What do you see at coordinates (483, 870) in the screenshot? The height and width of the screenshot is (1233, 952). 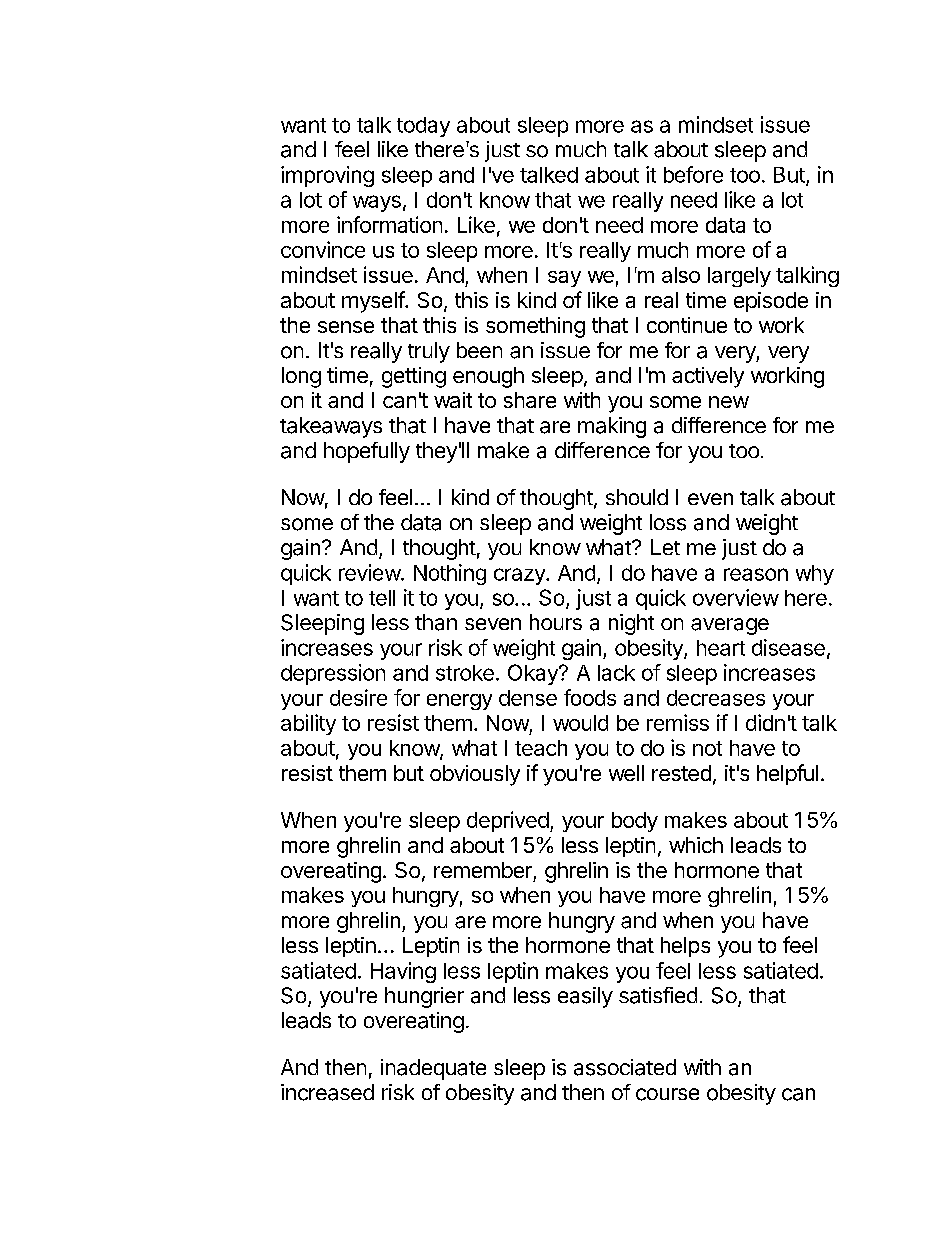 I see `remember` at bounding box center [483, 870].
